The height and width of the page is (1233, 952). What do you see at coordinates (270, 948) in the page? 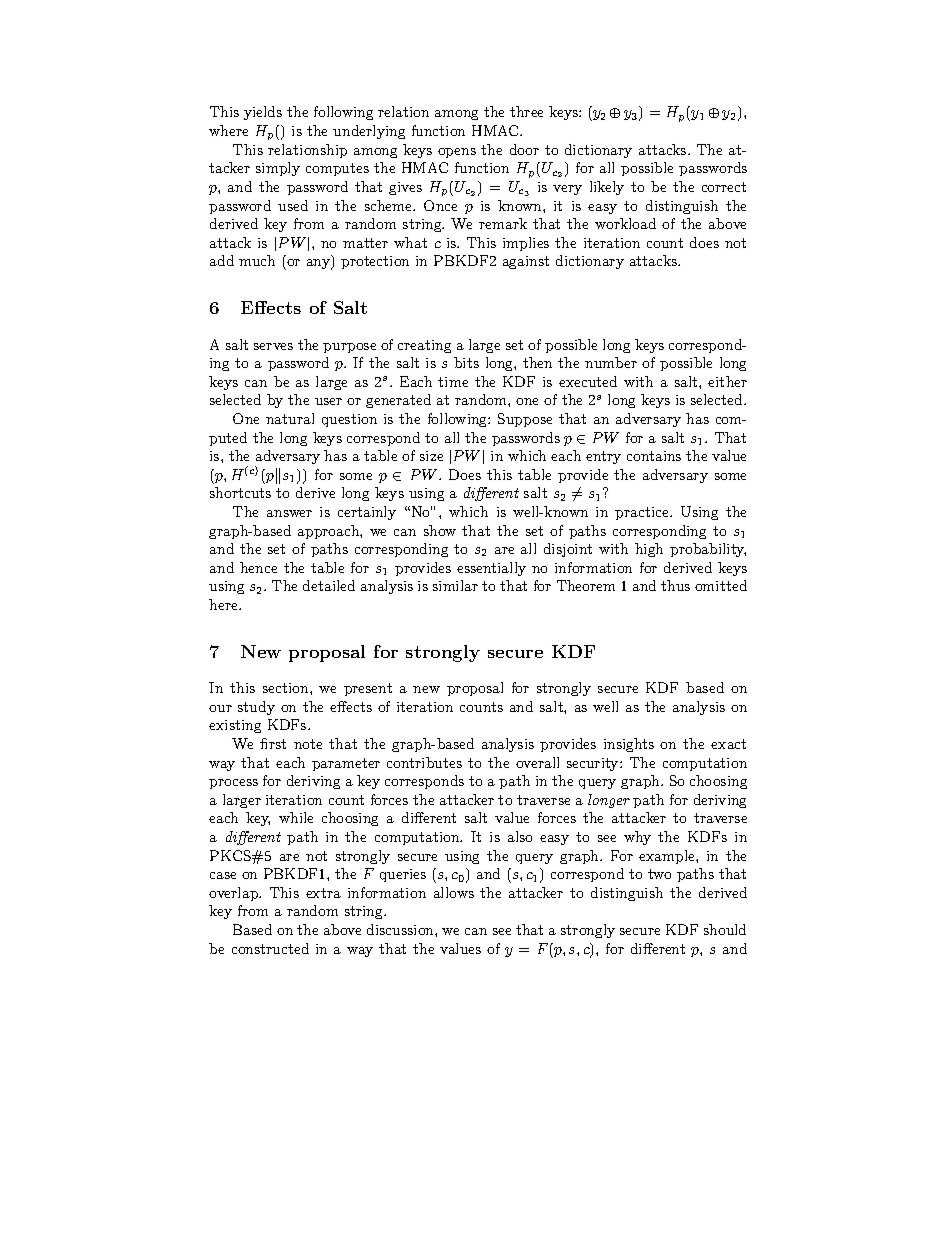
I see `constructed` at bounding box center [270, 948].
